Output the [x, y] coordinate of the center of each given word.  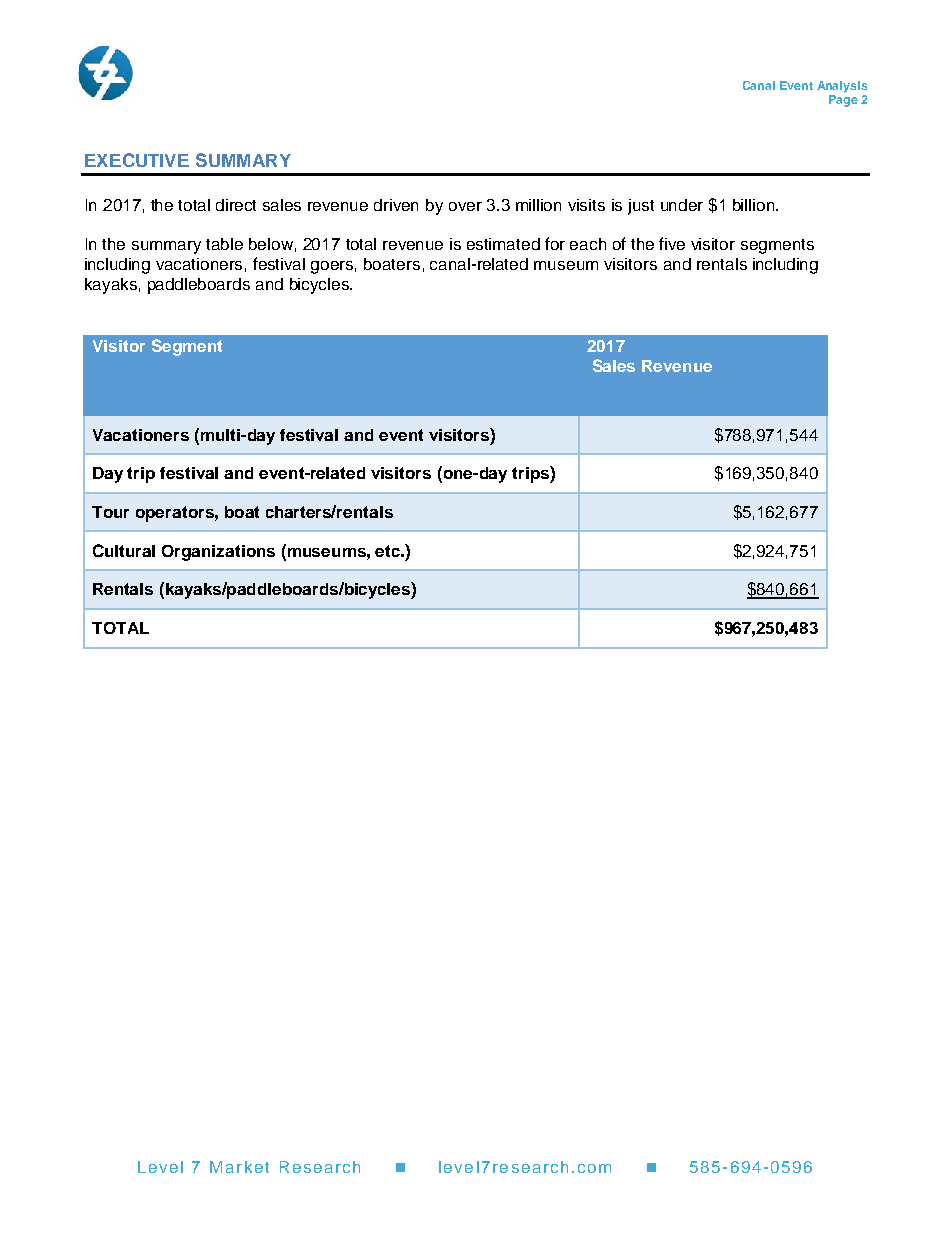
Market [239, 1167]
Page [843, 101]
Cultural [124, 550]
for [555, 243]
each [588, 244]
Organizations [218, 553]
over [465, 206]
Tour [110, 512]
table [224, 244]
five [672, 243]
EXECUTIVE [137, 160]
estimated [503, 244]
